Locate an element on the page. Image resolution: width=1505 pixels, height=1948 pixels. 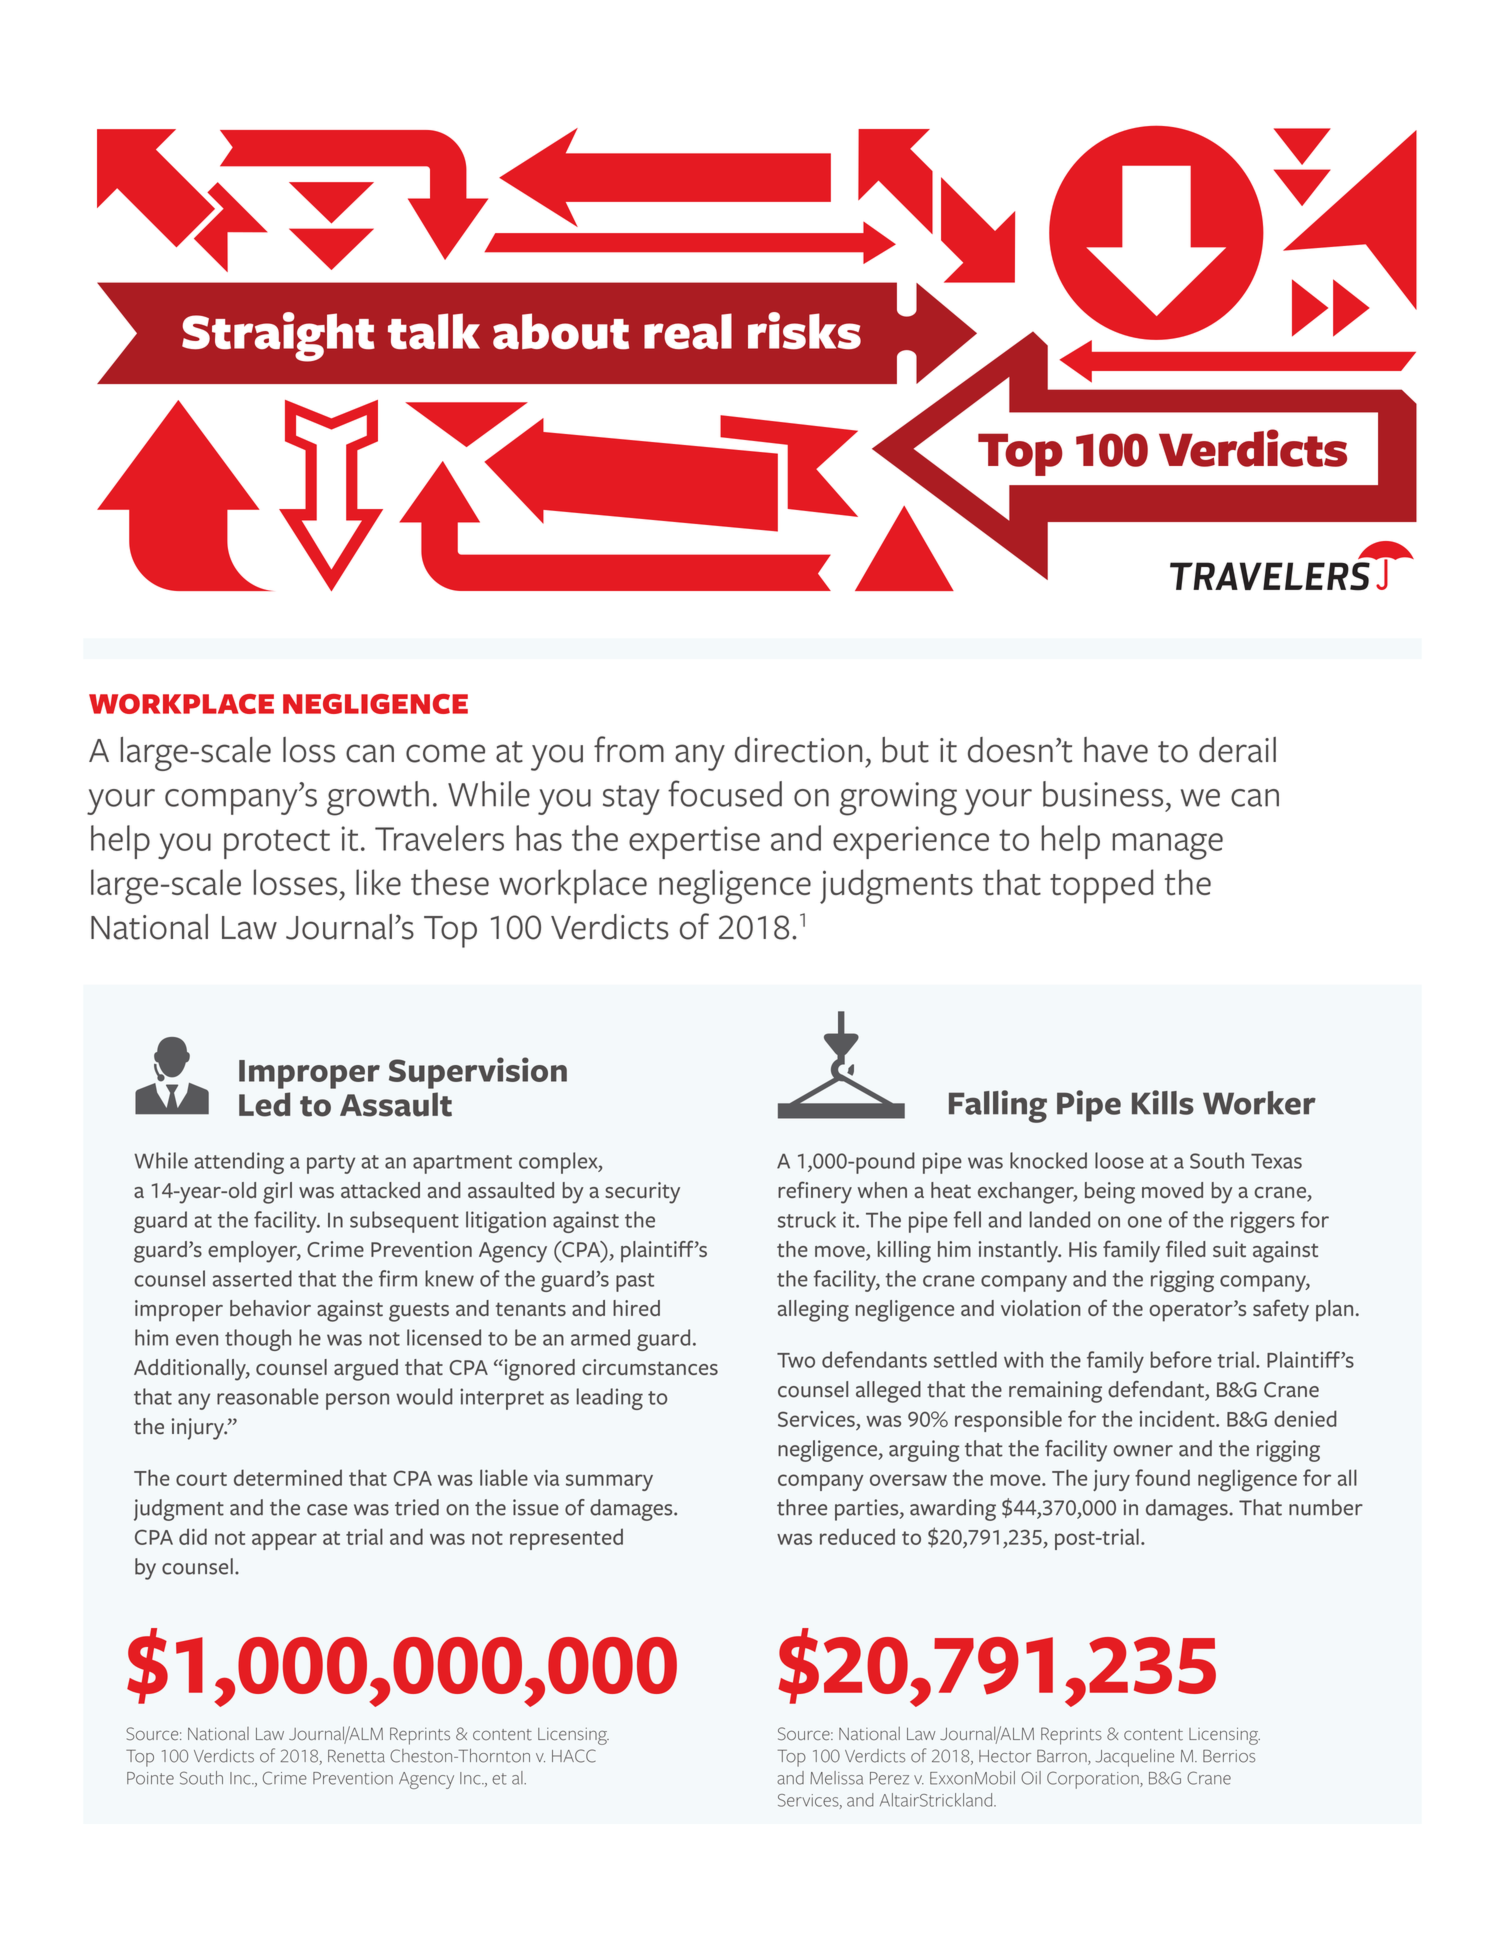
Straight is located at coordinates (278, 337).
